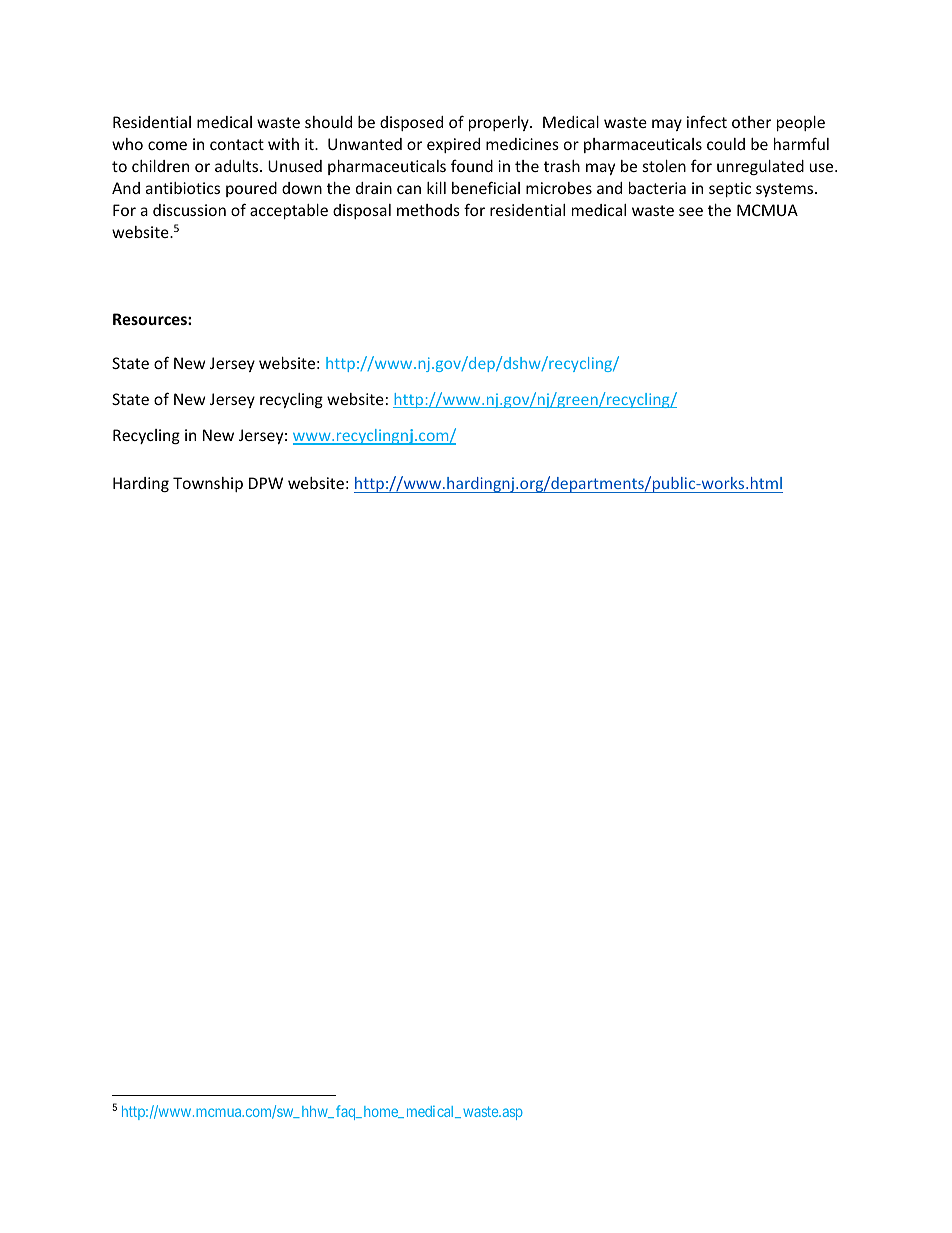 The height and width of the screenshot is (1233, 952). Describe the element at coordinates (362, 211) in the screenshot. I see `disposal` at that location.
